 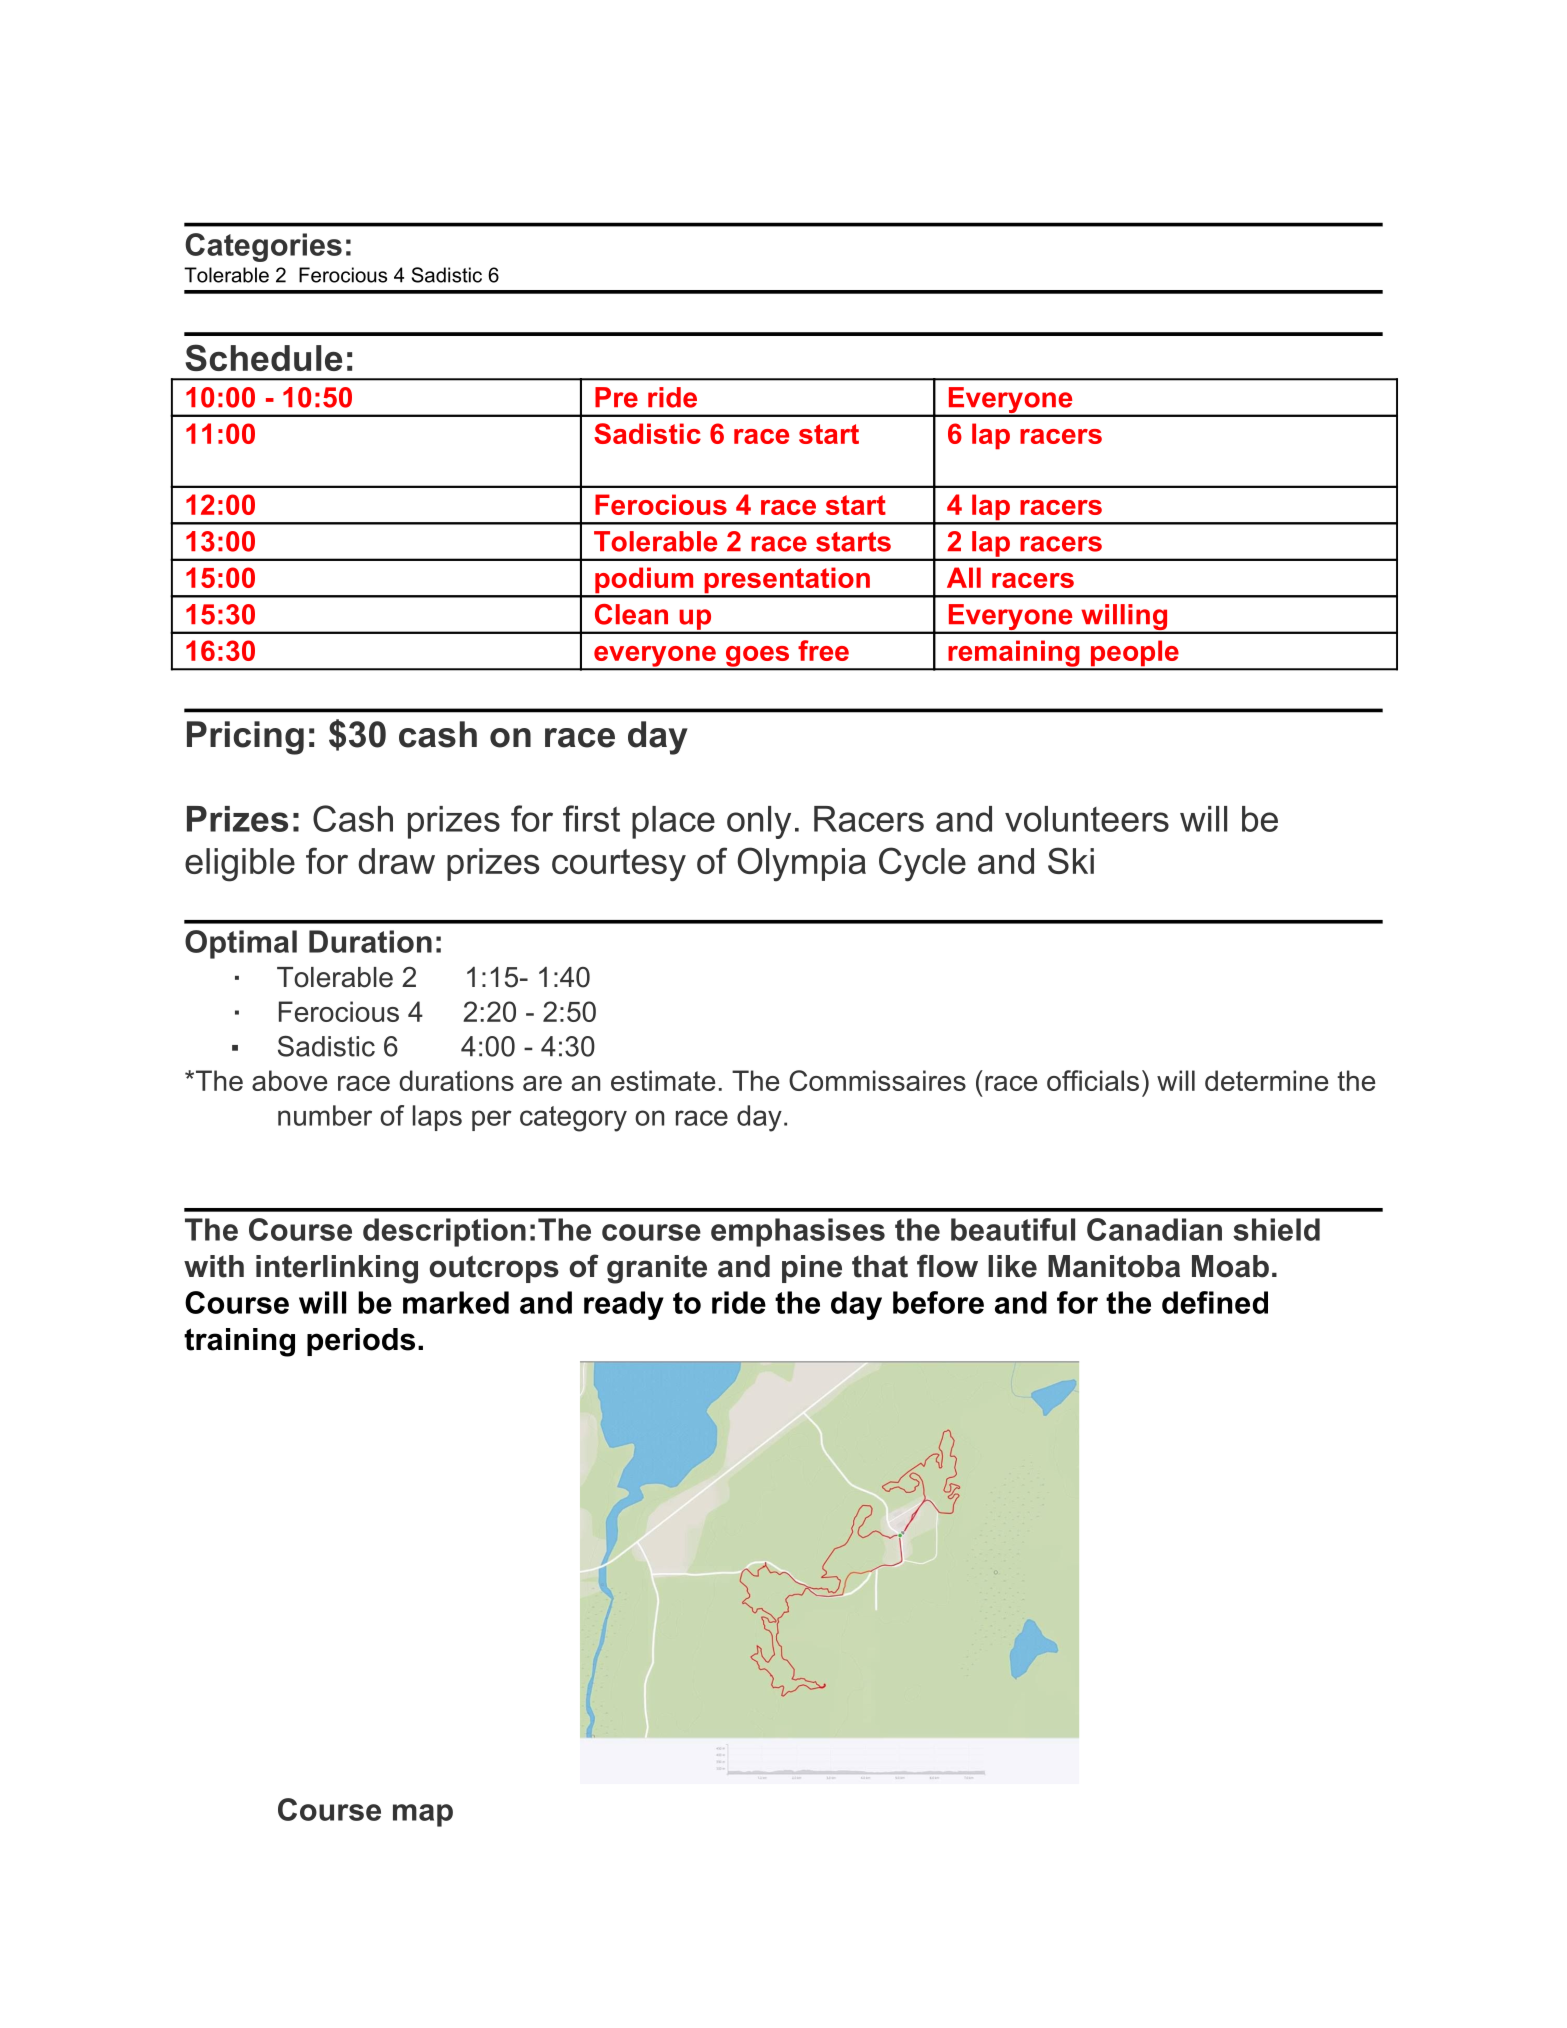 I want to click on above, so click(x=289, y=1080).
